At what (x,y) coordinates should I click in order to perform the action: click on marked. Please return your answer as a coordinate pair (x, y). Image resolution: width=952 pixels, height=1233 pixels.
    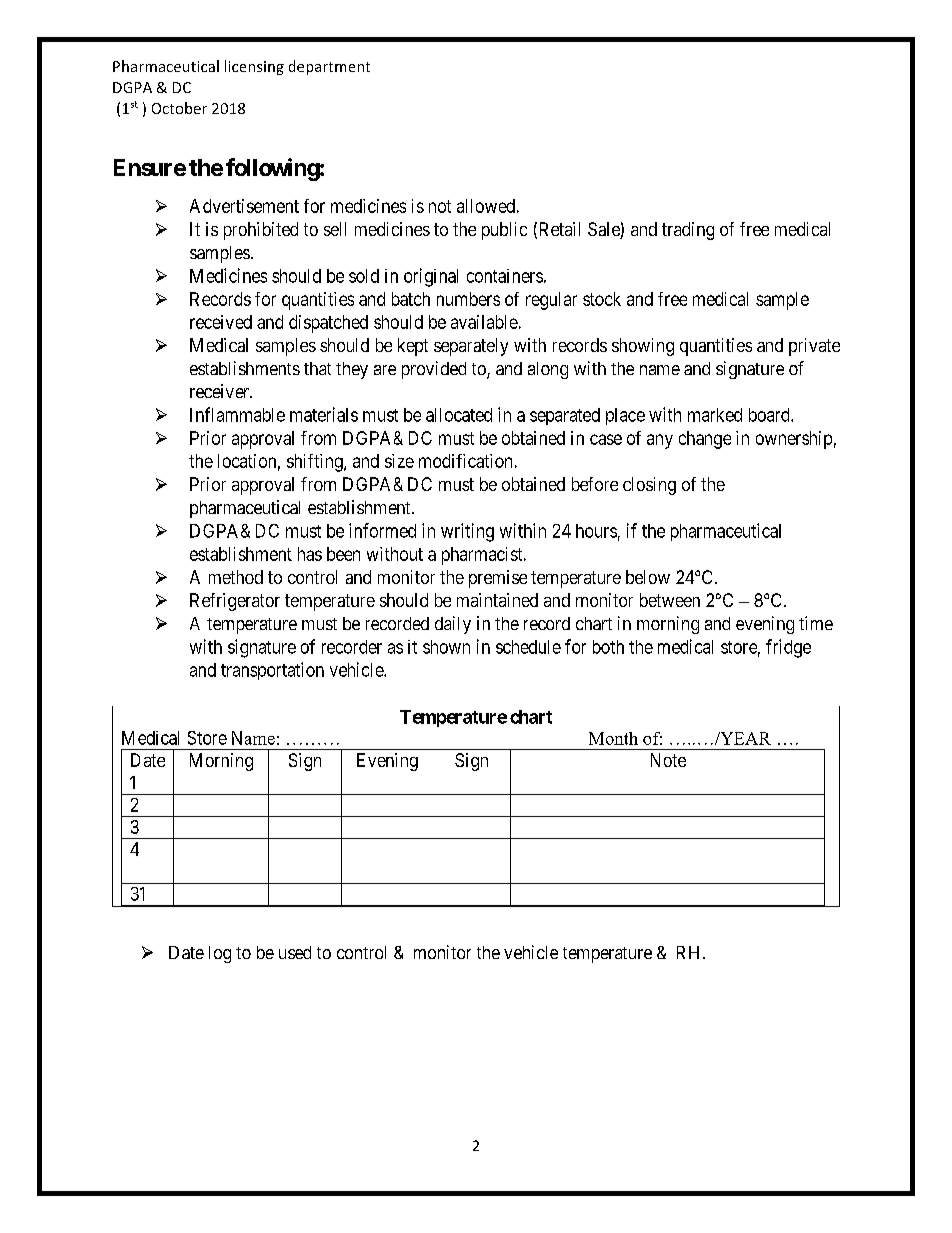
    Looking at the image, I should click on (715, 415).
